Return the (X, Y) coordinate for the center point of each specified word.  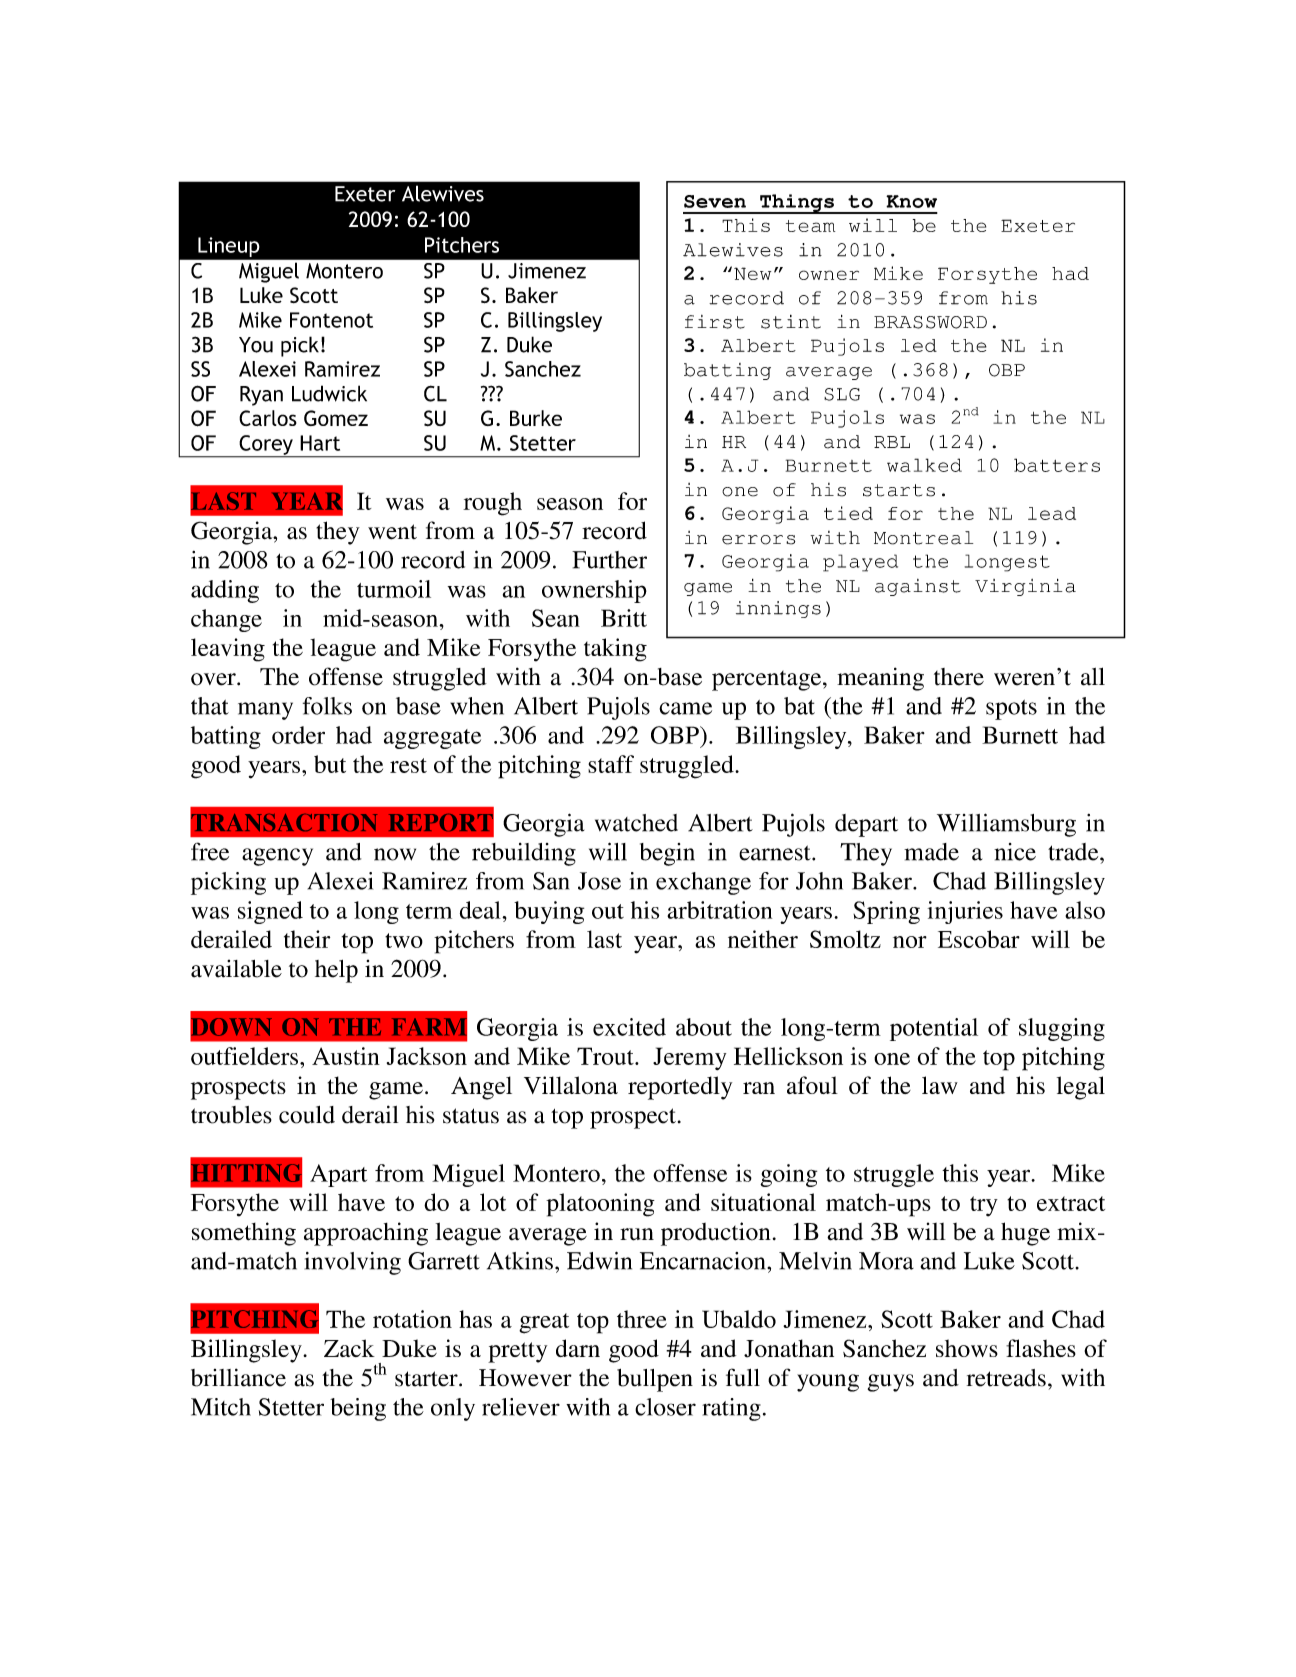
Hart (320, 443)
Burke (536, 418)
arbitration (719, 910)
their (307, 939)
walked (924, 465)
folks (327, 706)
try (984, 1206)
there (959, 677)
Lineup (228, 247)
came (685, 708)
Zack (349, 1348)
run (637, 1234)
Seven (715, 201)
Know (911, 201)
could (307, 1115)
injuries (965, 912)
